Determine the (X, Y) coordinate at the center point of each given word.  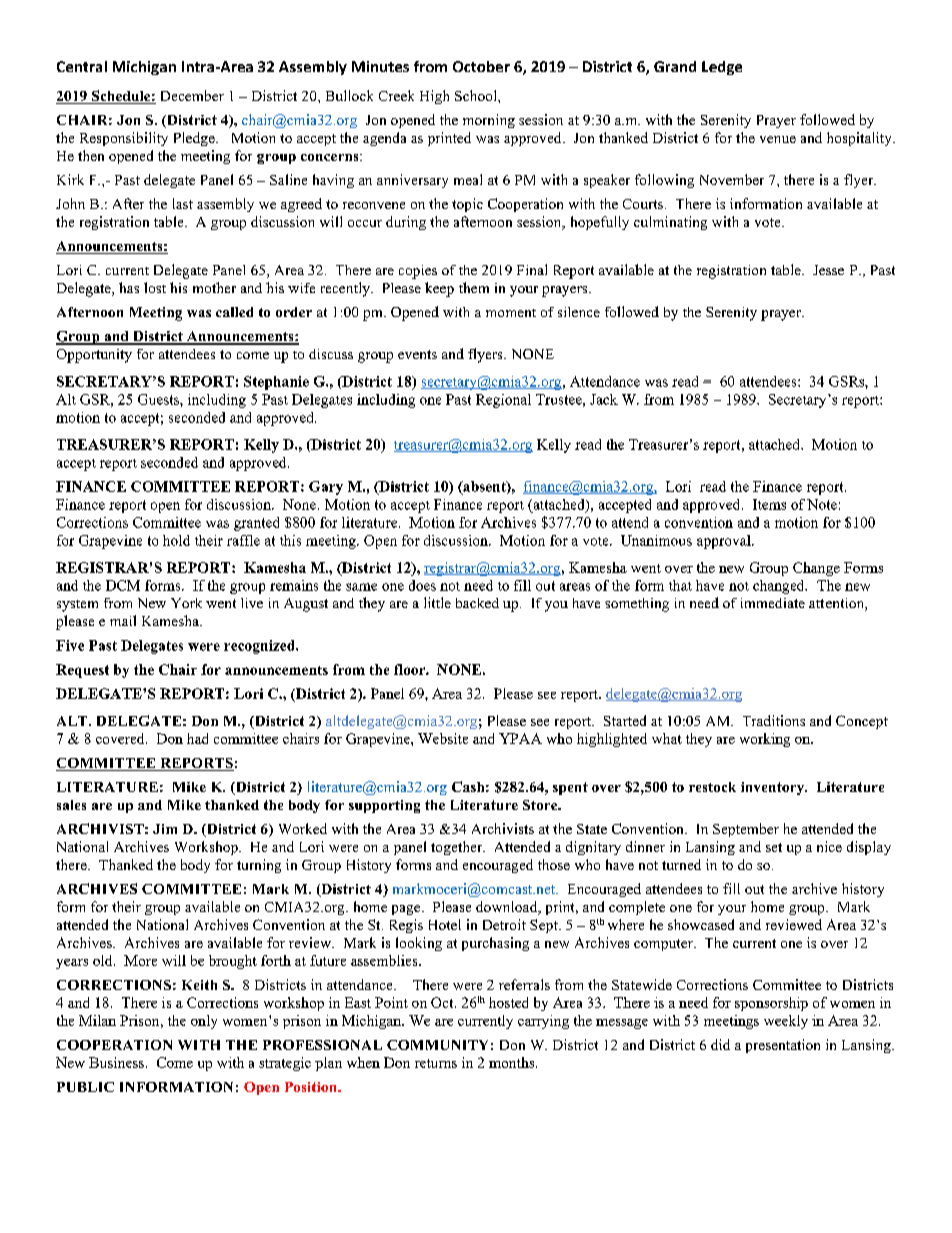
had (197, 738)
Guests (159, 399)
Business (116, 1062)
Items (769, 504)
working (765, 740)
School (477, 95)
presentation (783, 1046)
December (192, 95)
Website (443, 738)
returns (436, 1063)
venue (778, 139)
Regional (503, 401)
